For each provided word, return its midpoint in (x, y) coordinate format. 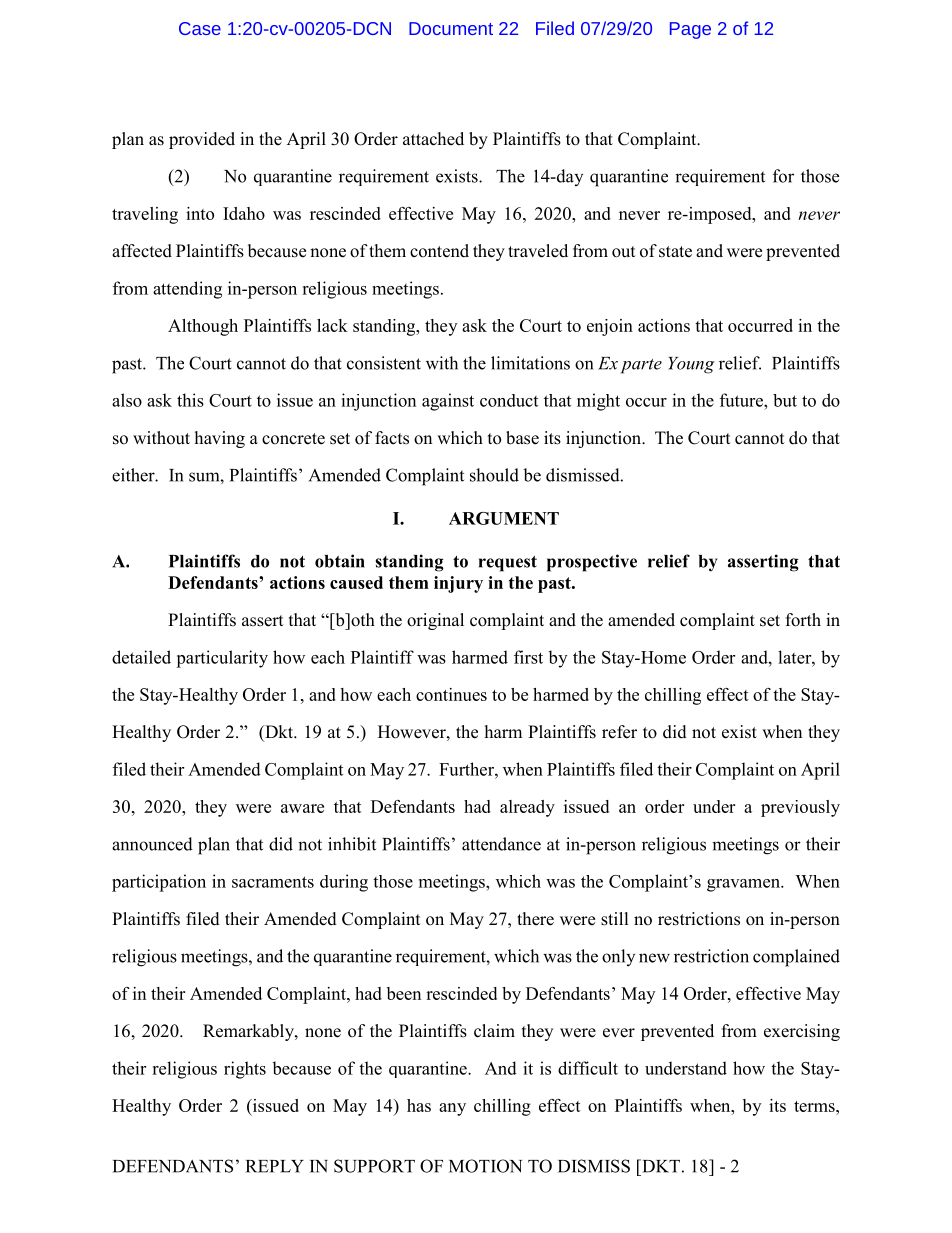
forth (803, 620)
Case (200, 28)
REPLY (275, 1166)
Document (451, 28)
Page (690, 30)
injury (458, 584)
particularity (222, 659)
